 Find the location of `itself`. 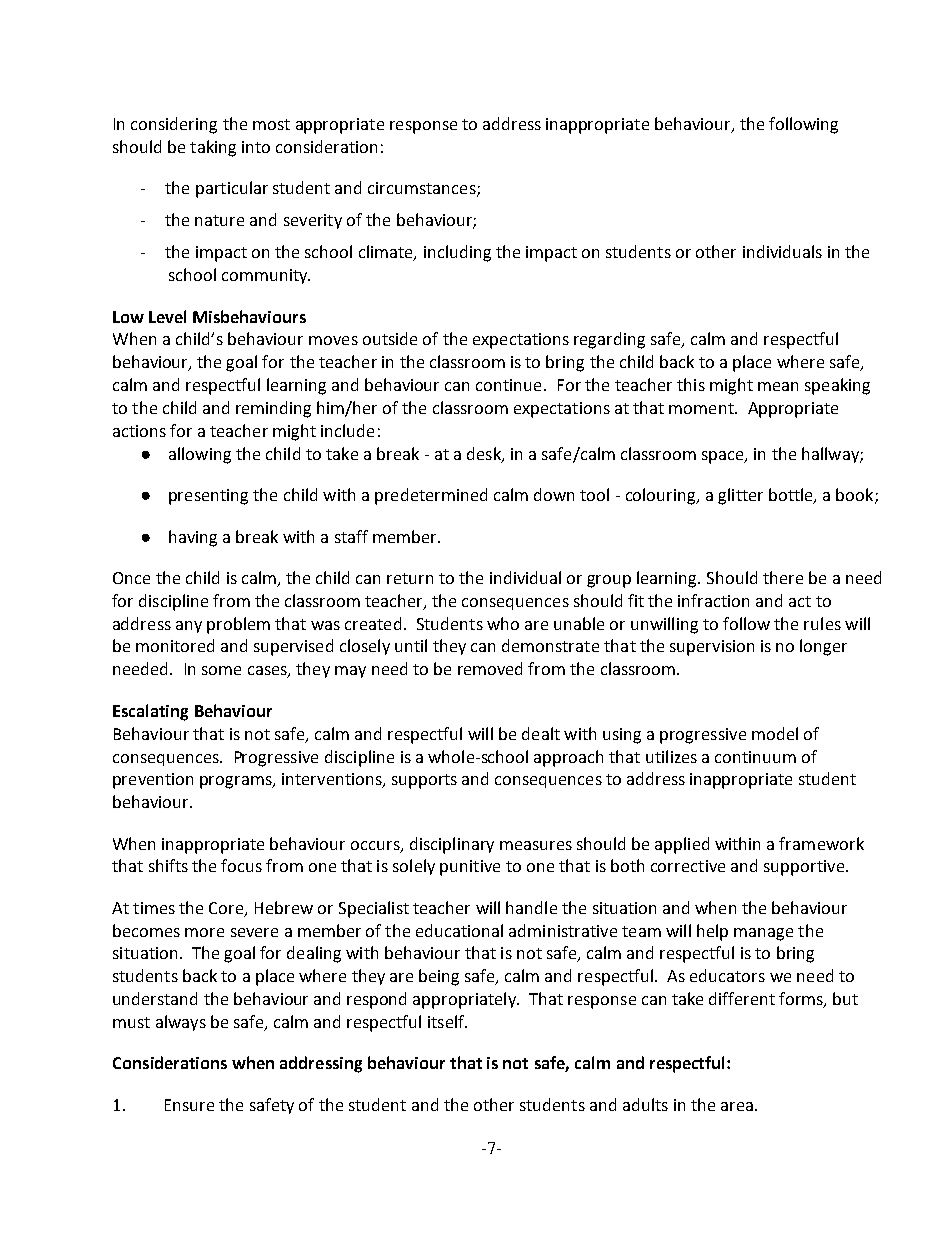

itself is located at coordinates (447, 1021).
